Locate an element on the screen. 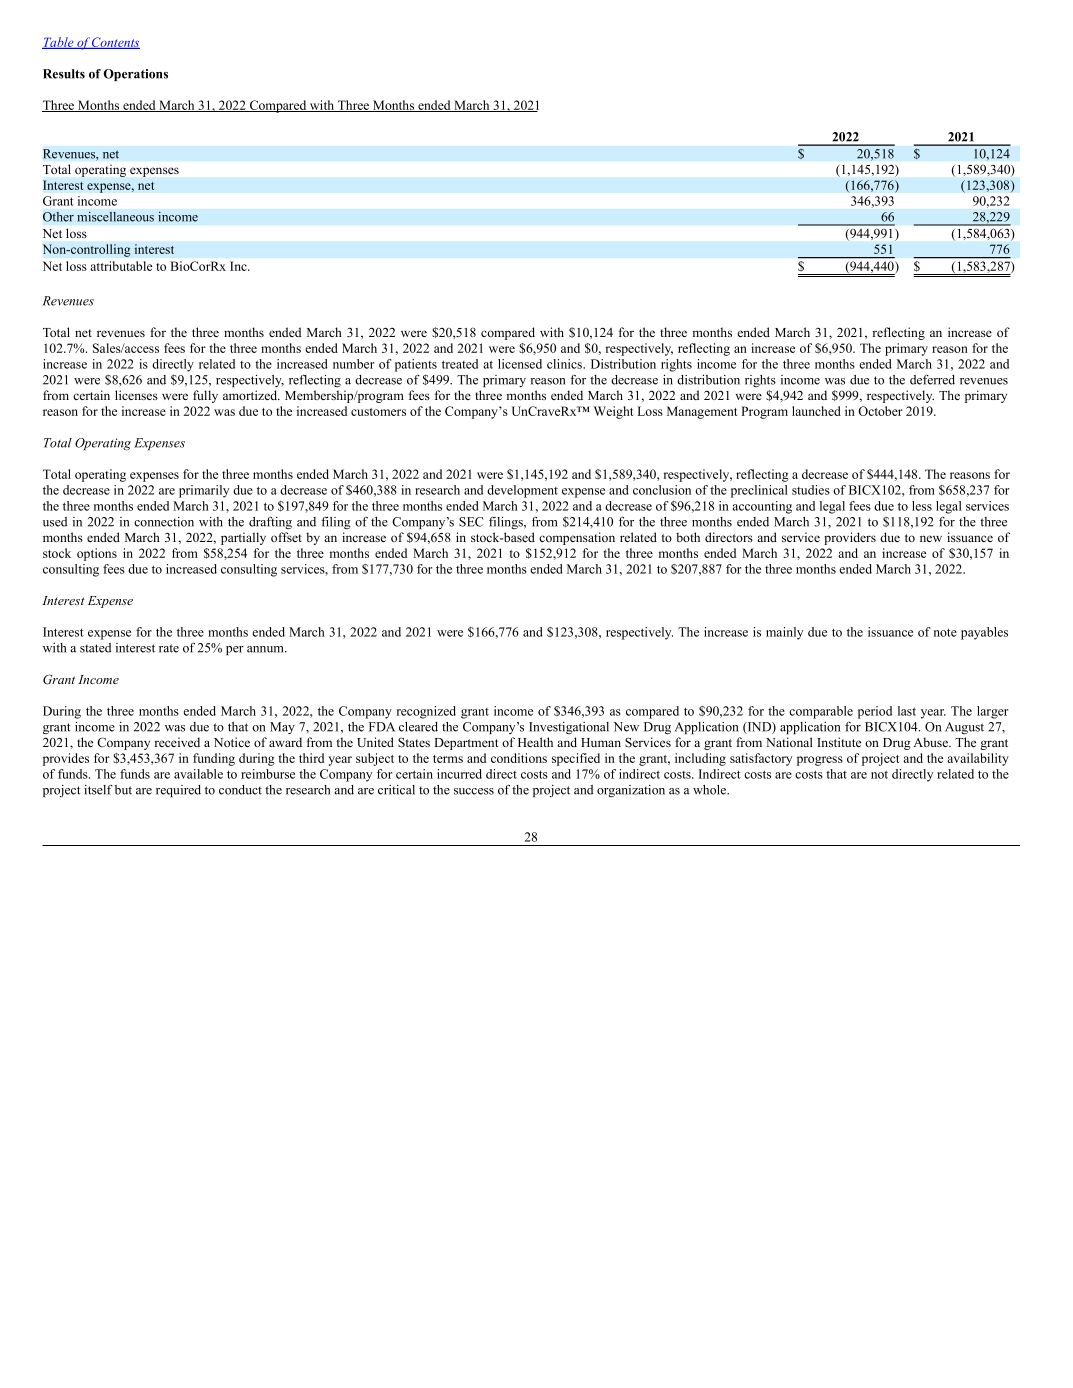 This screenshot has height=1388, width=1073. available is located at coordinates (198, 774).
